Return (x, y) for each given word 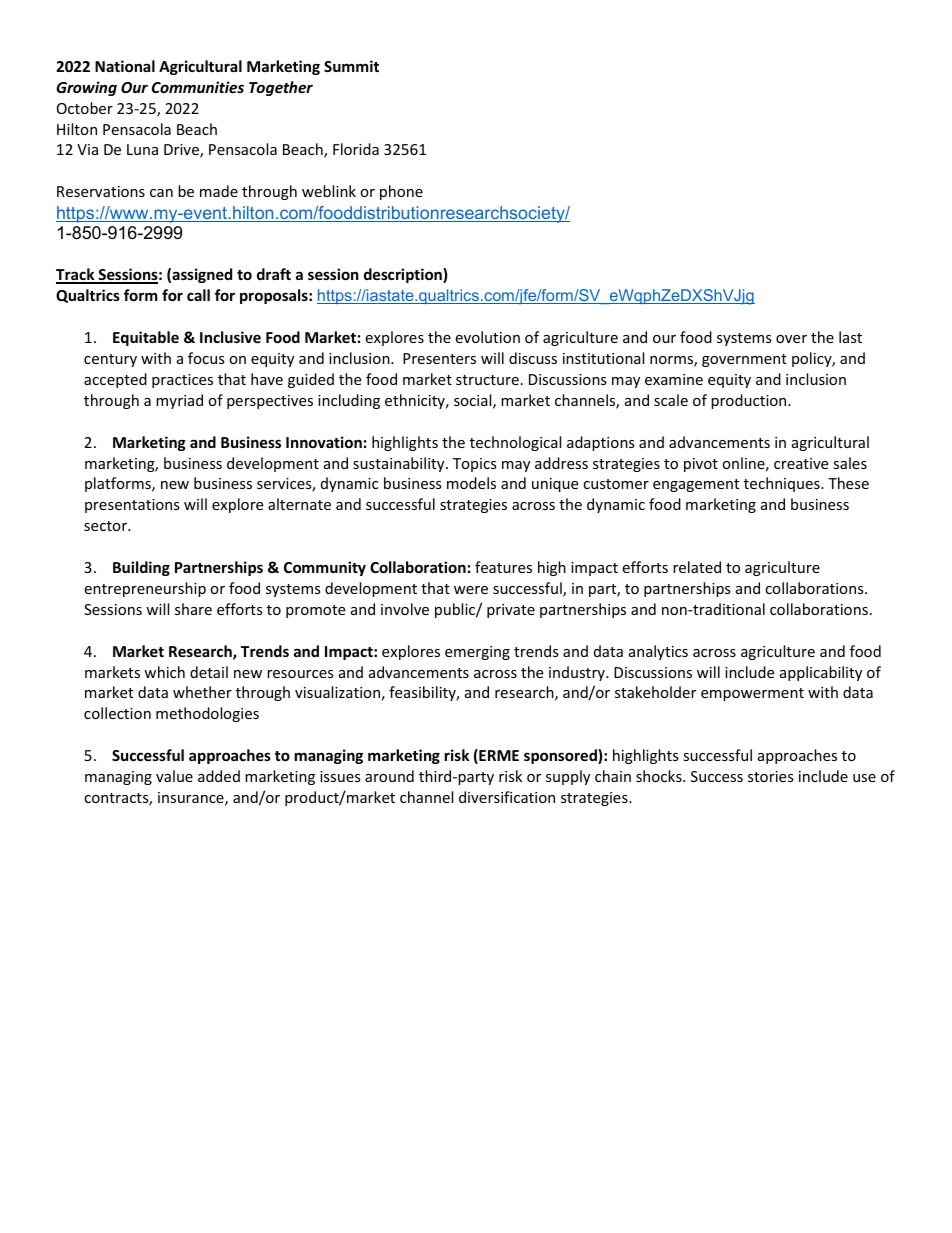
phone (401, 192)
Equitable (146, 338)
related (697, 567)
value (174, 776)
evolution (487, 337)
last (850, 337)
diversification (507, 797)
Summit (351, 66)
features (503, 567)
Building (141, 568)
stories (771, 776)
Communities (198, 87)
